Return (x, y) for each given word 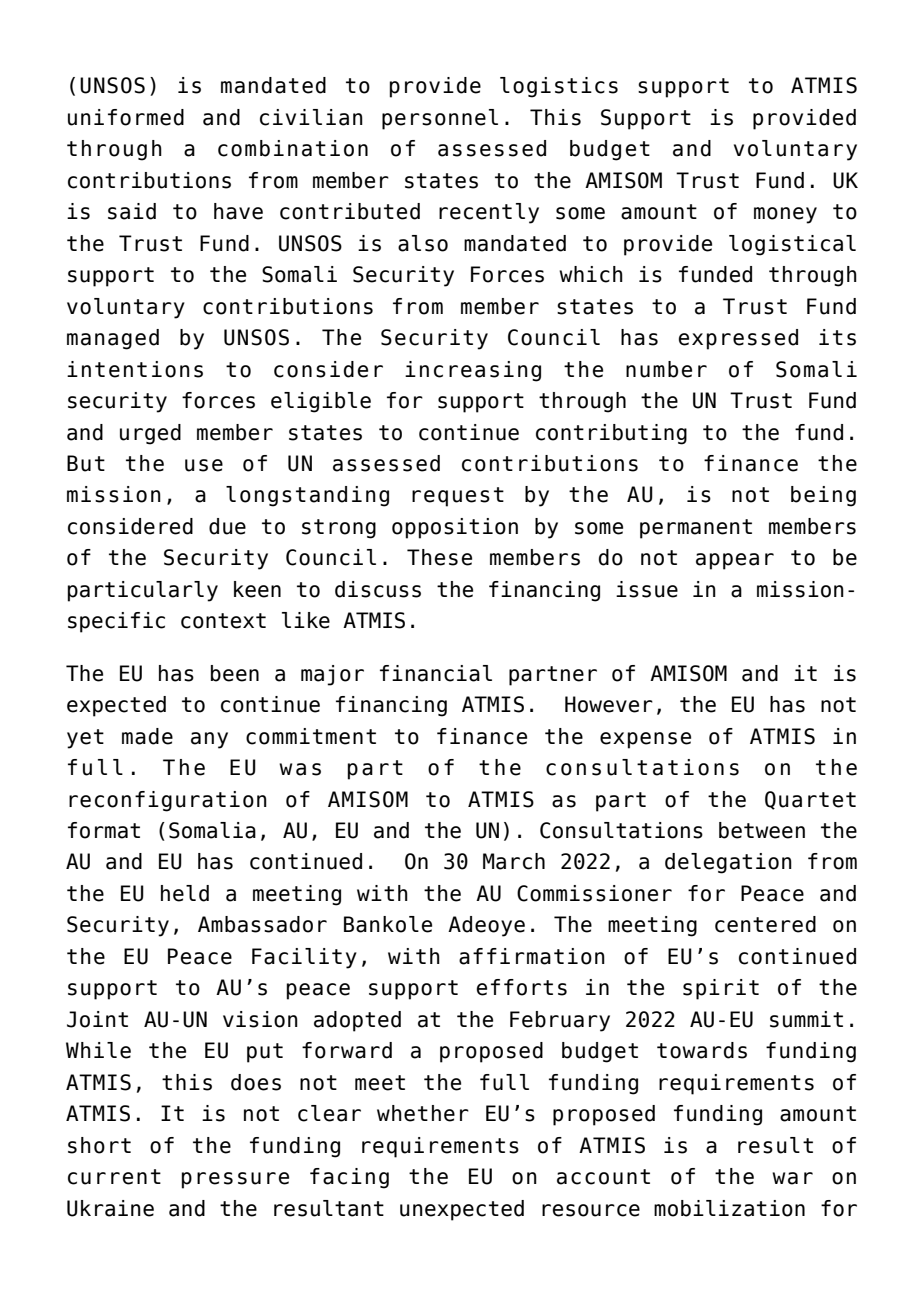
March (514, 861)
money (785, 215)
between (762, 830)
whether (423, 1113)
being (823, 496)
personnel (440, 119)
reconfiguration (168, 801)
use (204, 465)
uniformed (126, 117)
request (458, 497)
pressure (235, 1180)
